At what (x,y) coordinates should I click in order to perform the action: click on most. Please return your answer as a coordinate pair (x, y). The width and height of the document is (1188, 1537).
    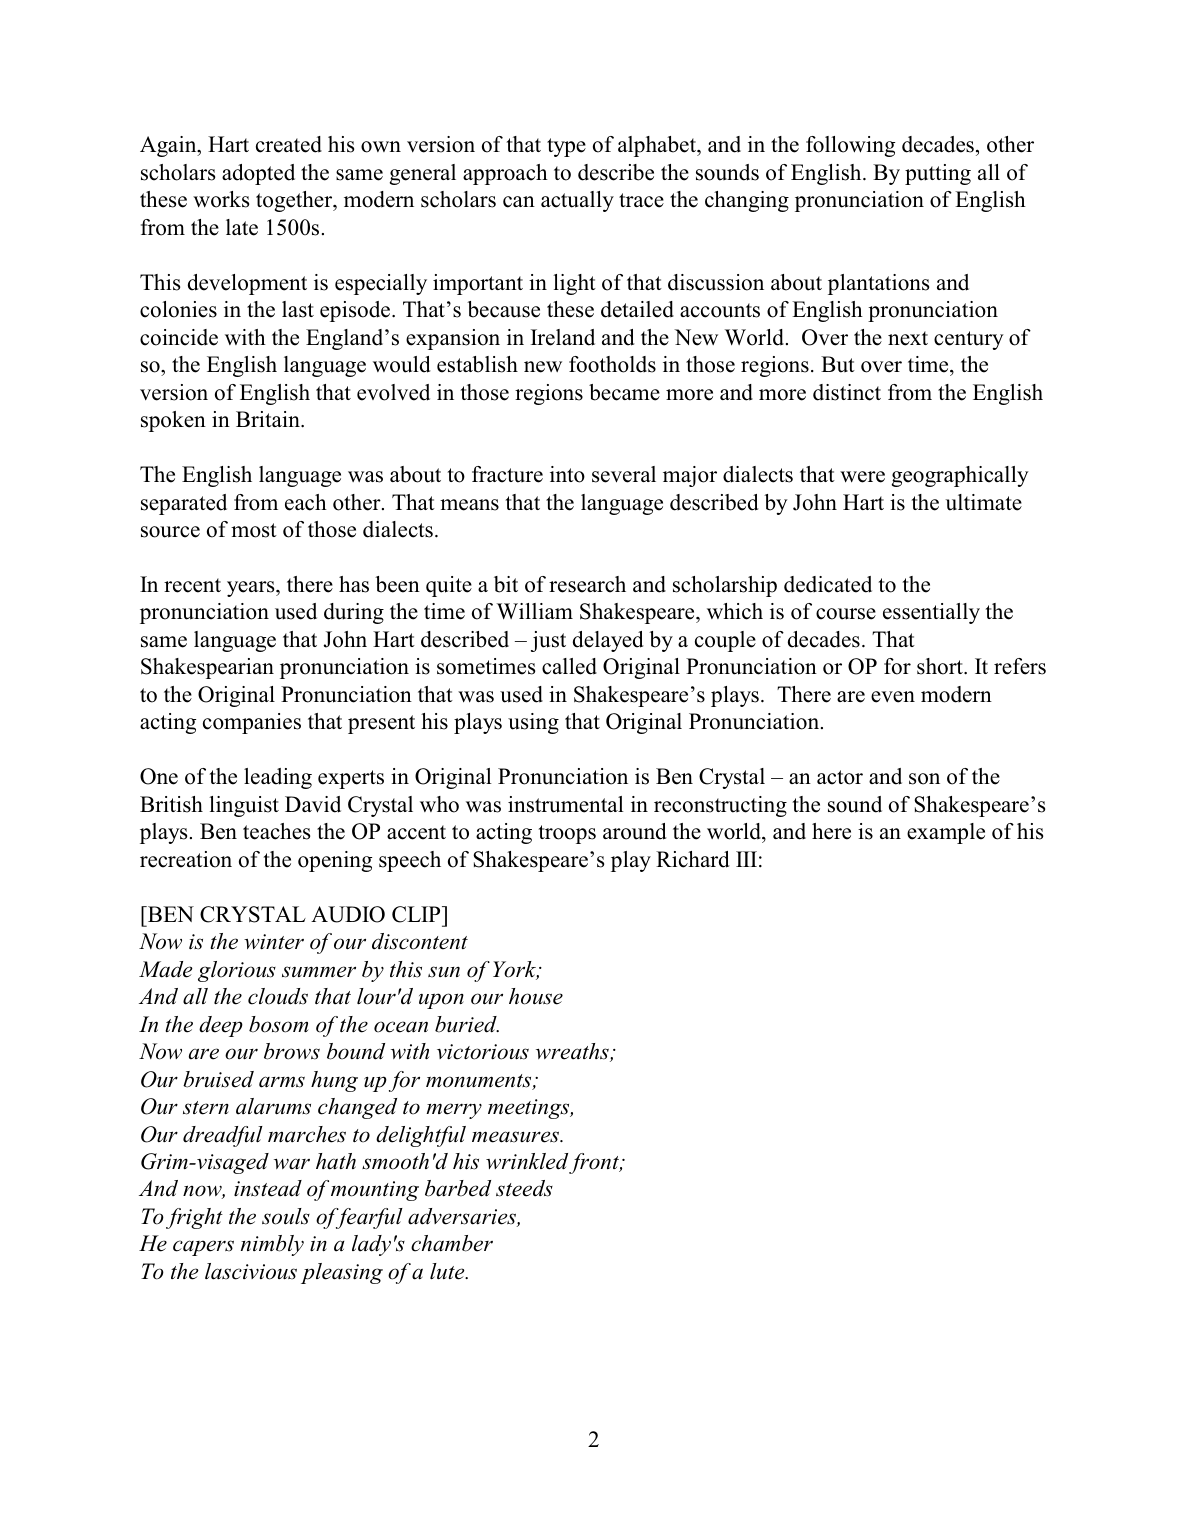
    Looking at the image, I should click on (254, 530).
